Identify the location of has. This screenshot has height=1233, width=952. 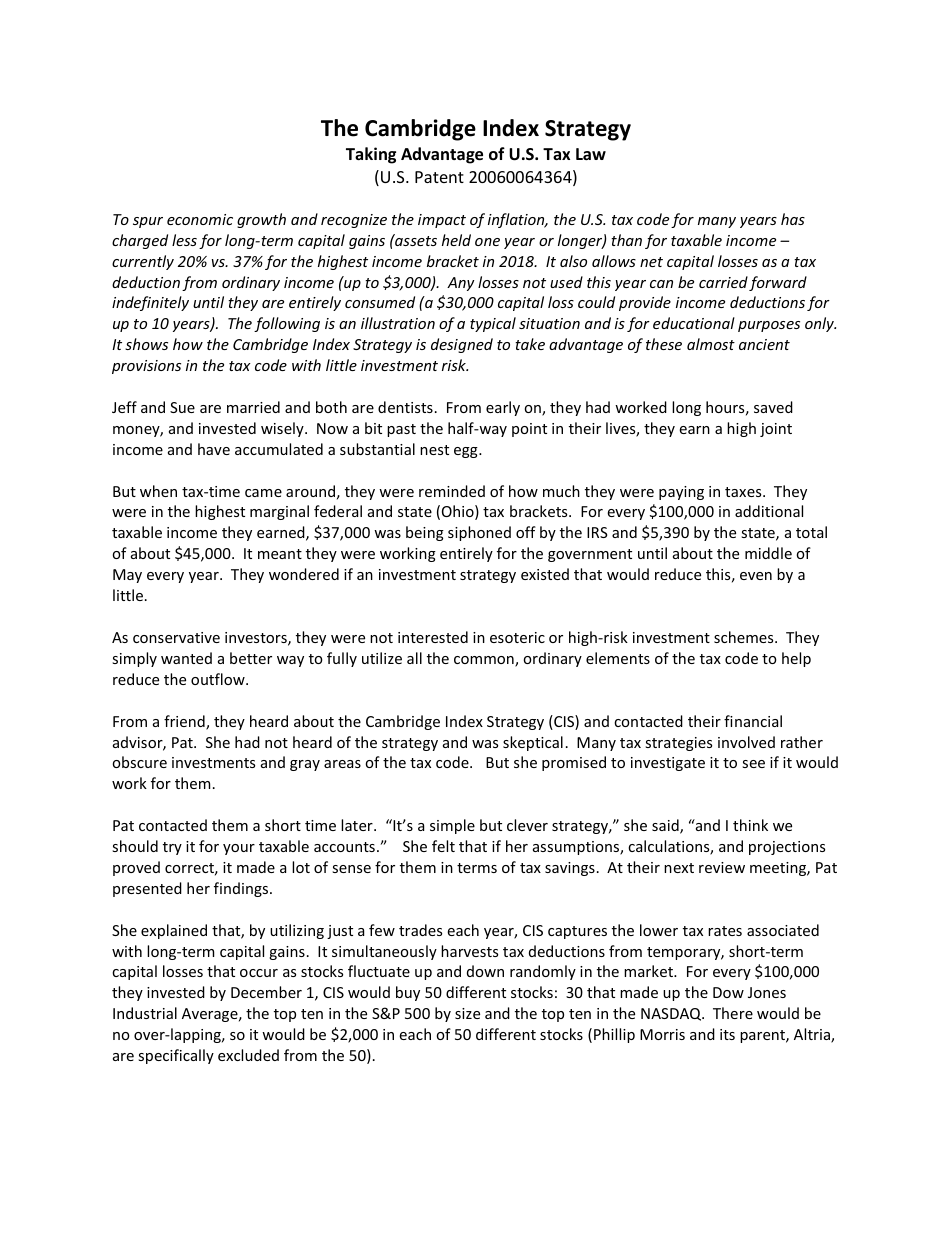
(793, 219).
